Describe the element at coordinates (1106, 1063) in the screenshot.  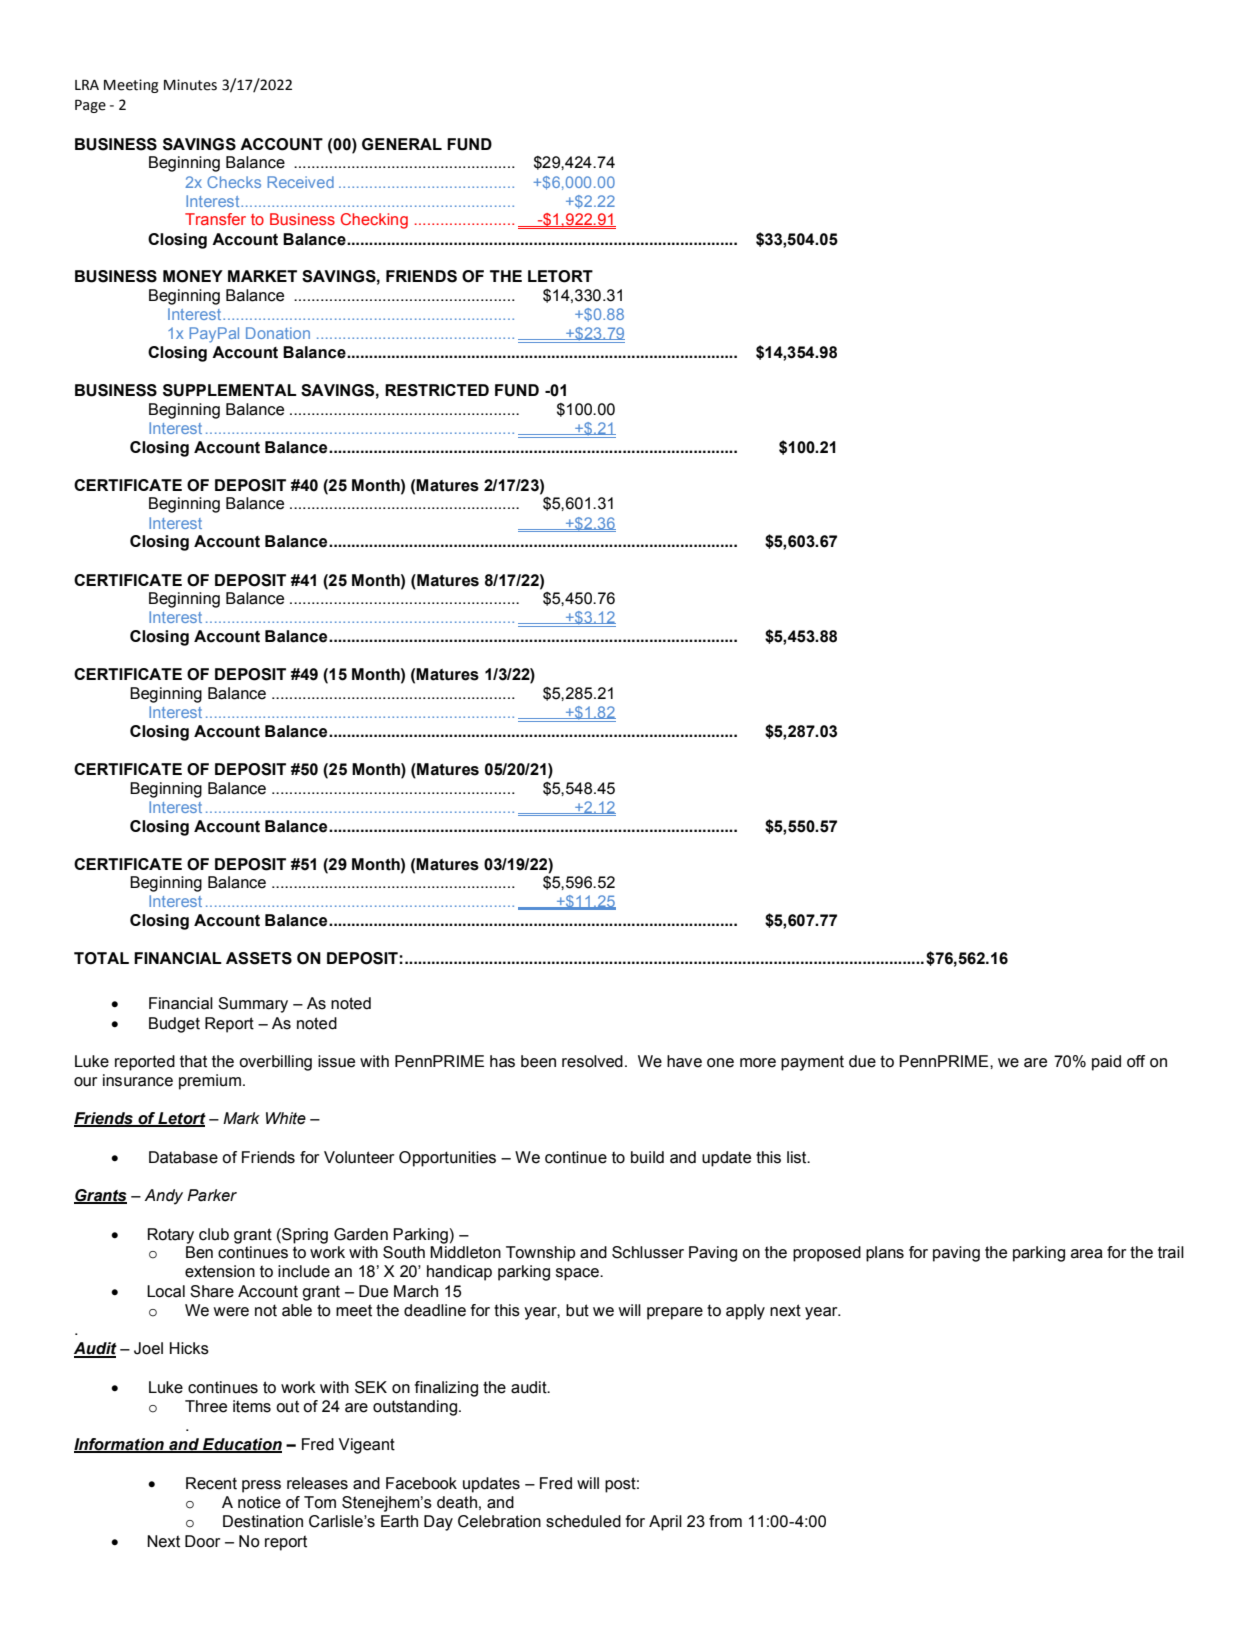
I see `paid` at that location.
